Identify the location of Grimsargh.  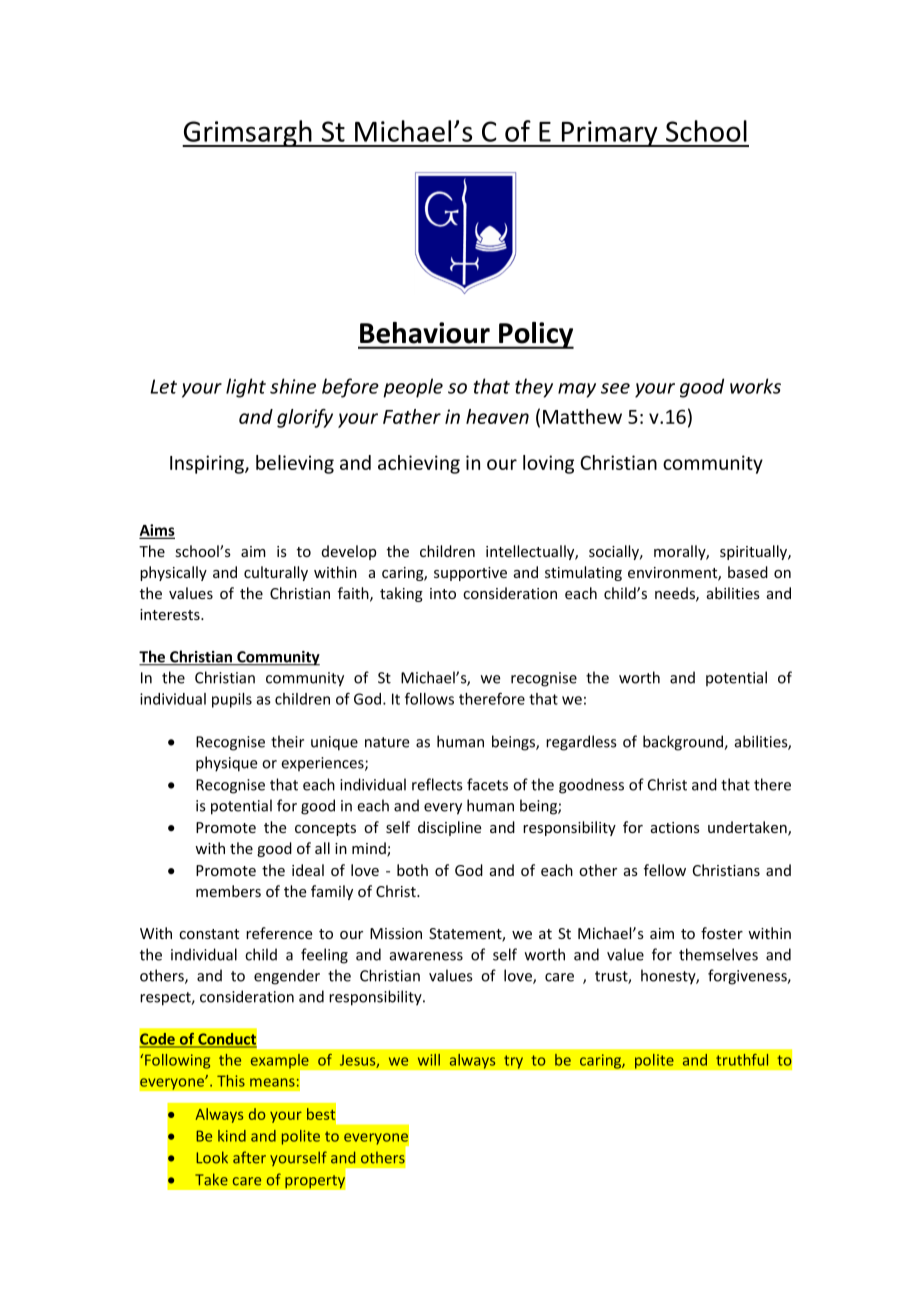
(248, 133).
